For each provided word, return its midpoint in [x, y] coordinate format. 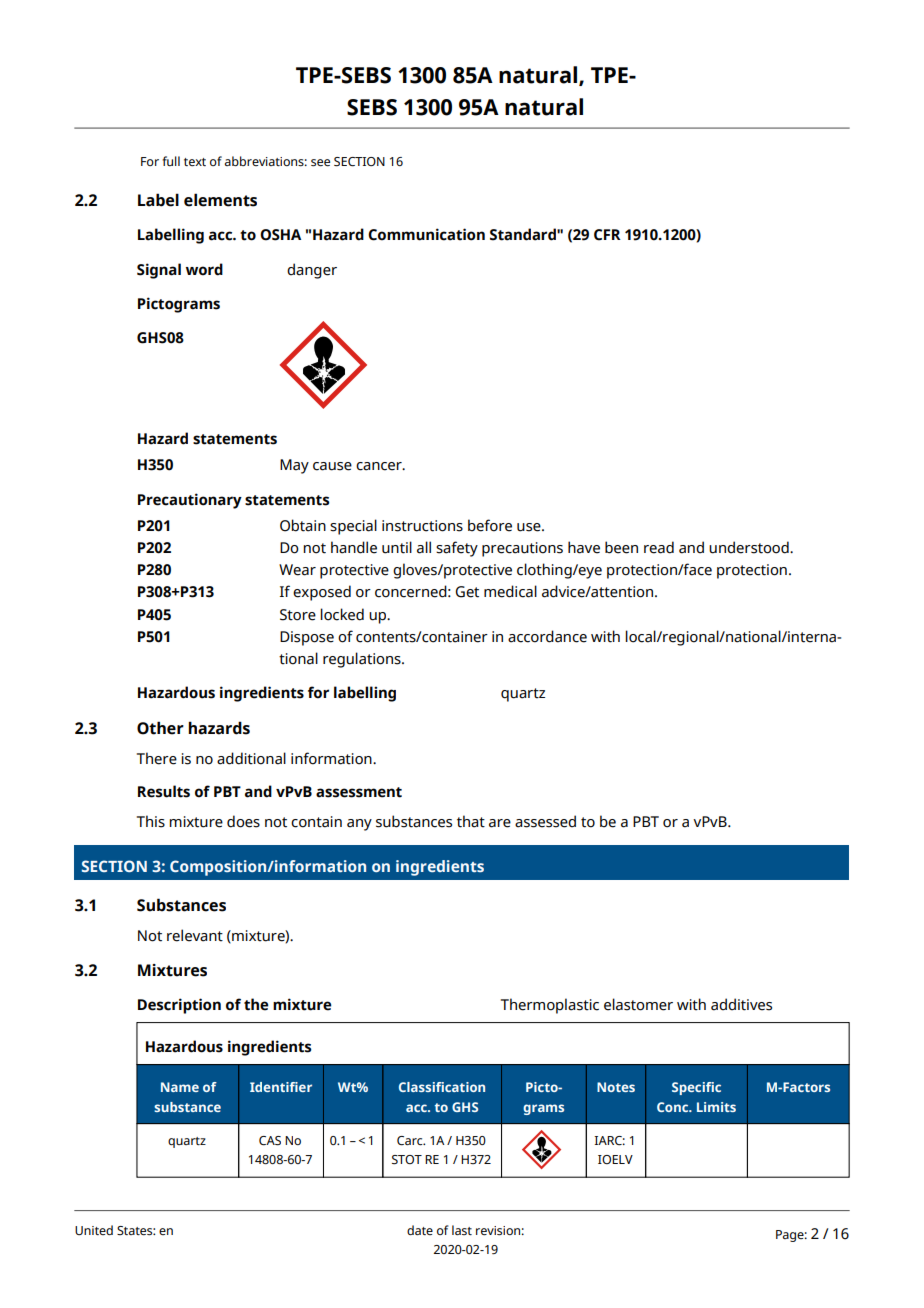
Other [160, 728]
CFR [607, 235]
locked [342, 614]
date [420, 1230]
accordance [547, 636]
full [171, 161]
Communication [426, 234]
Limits [716, 1107]
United [94, 1230]
